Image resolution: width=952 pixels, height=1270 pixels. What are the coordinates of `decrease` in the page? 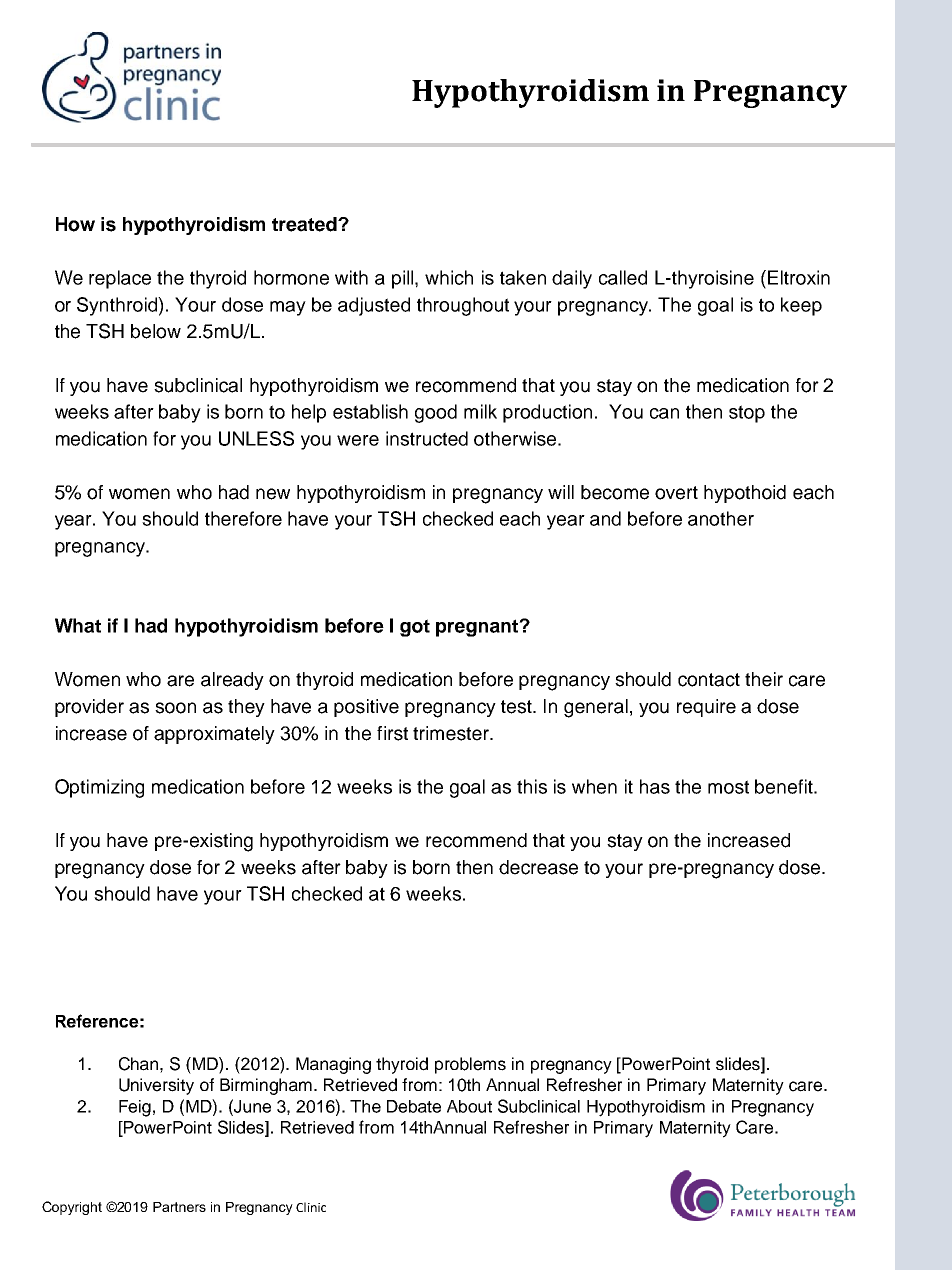 It's located at (538, 867).
